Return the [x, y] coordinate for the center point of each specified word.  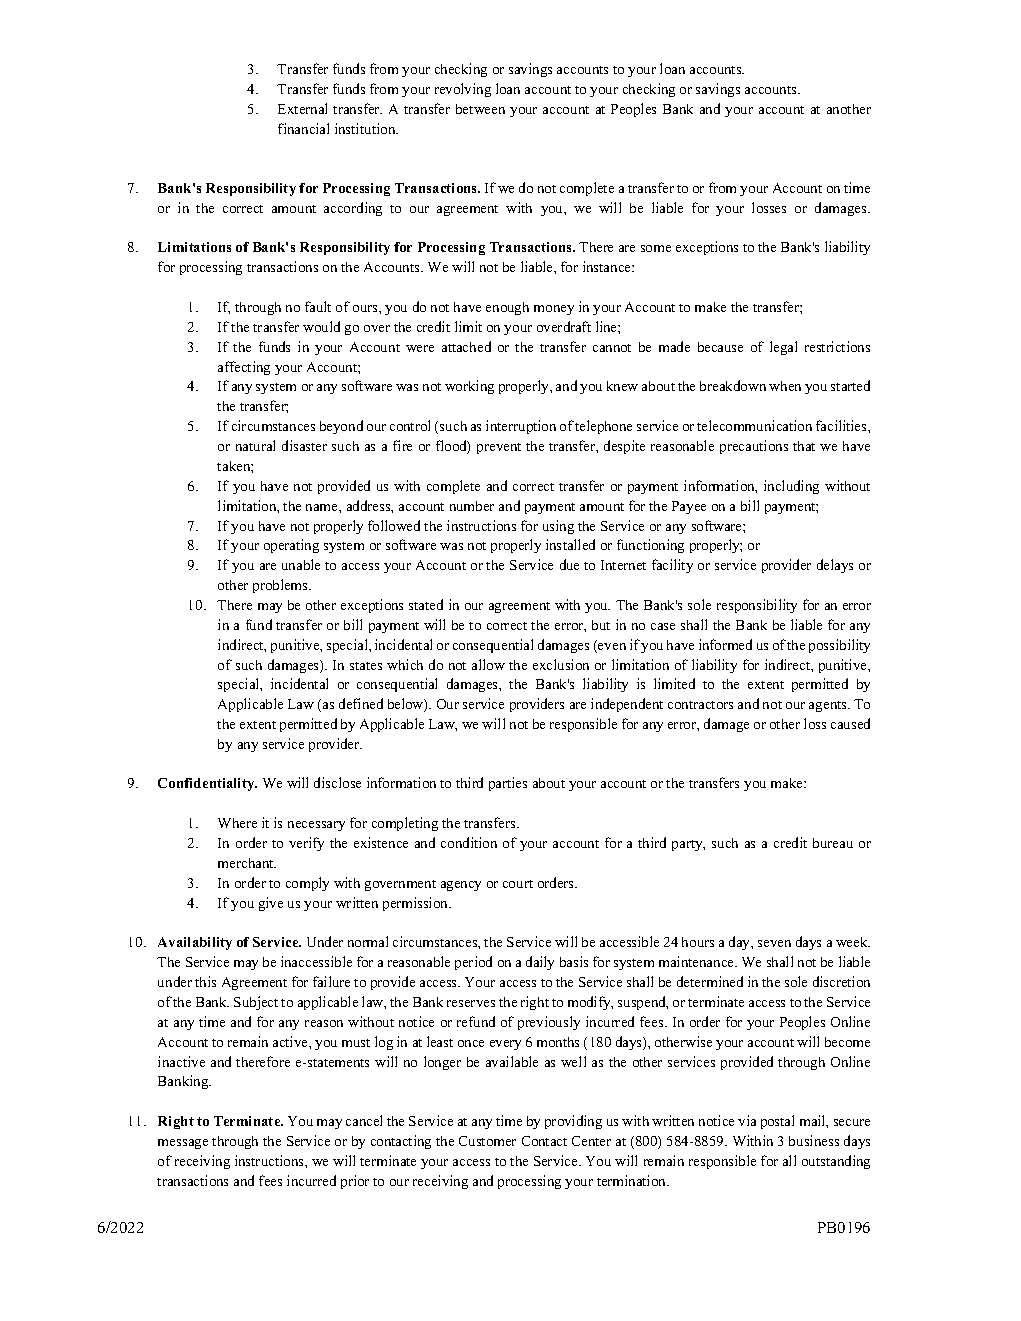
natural [255, 445]
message [183, 1144]
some [656, 248]
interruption [521, 427]
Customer [487, 1141]
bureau [833, 843]
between [480, 109]
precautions [754, 447]
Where [237, 823]
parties [508, 784]
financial [303, 128]
